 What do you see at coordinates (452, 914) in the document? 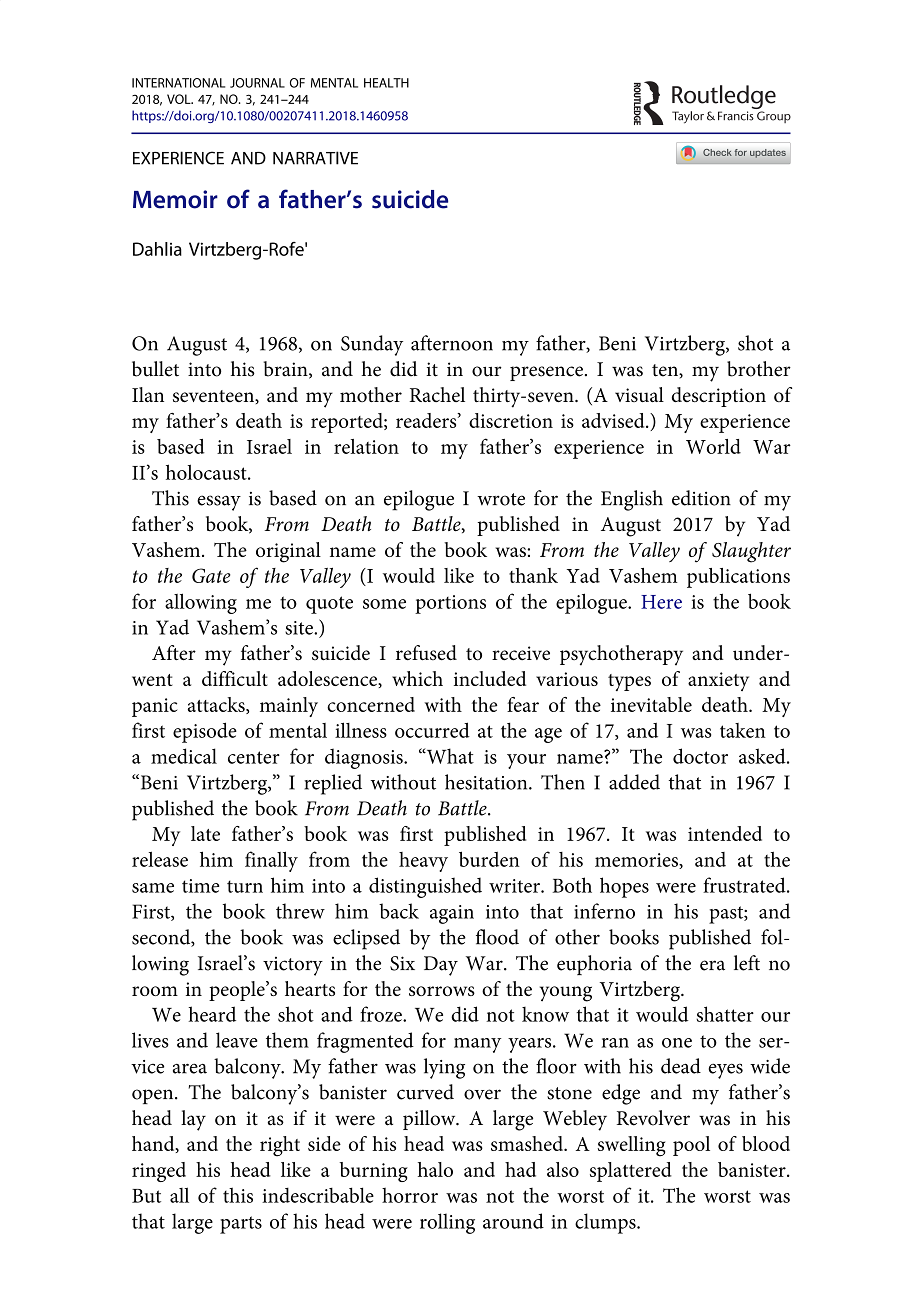
I see `again` at bounding box center [452, 914].
